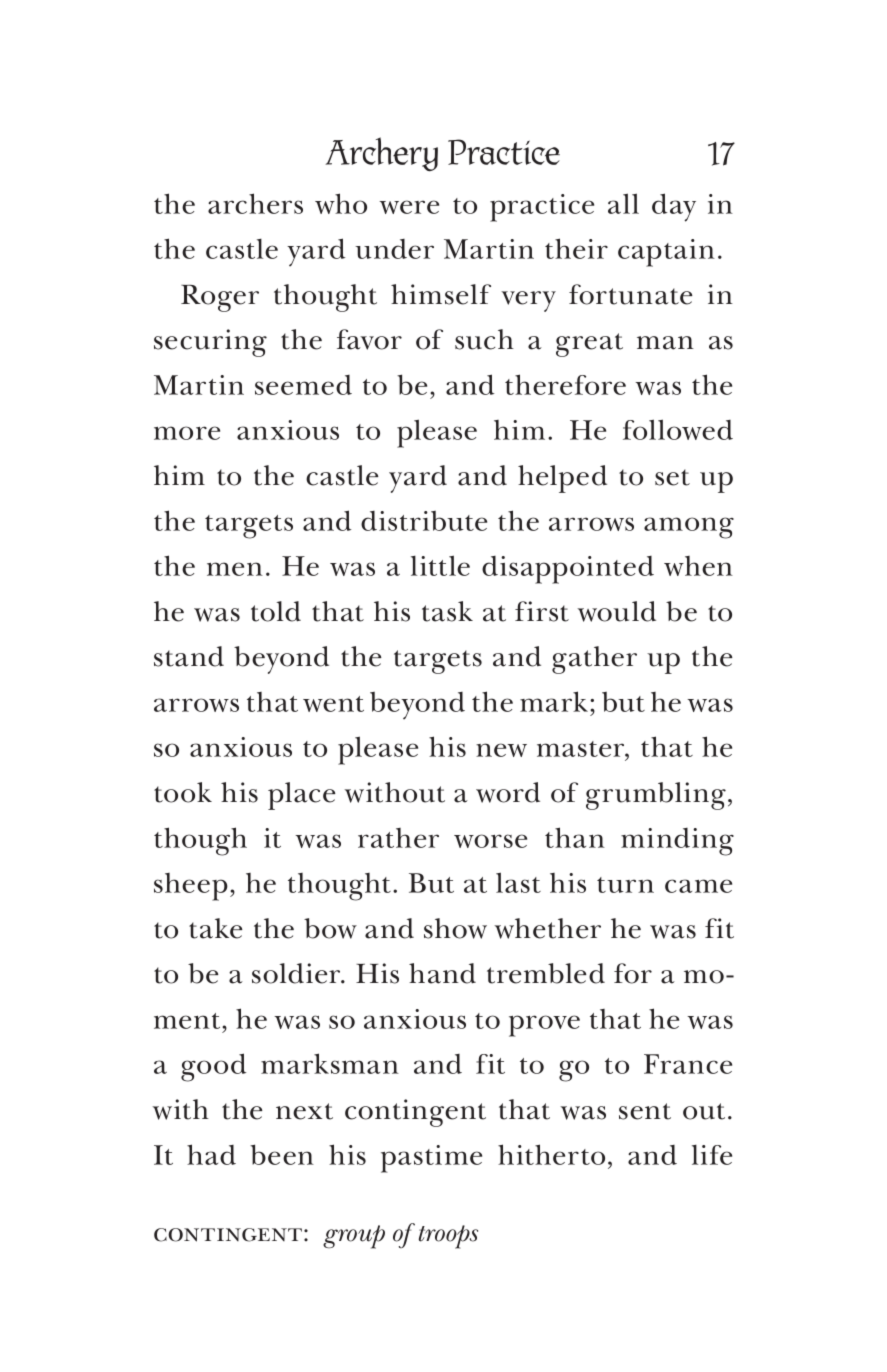 The width and height of the screenshot is (887, 1372). I want to click on all, so click(623, 203).
